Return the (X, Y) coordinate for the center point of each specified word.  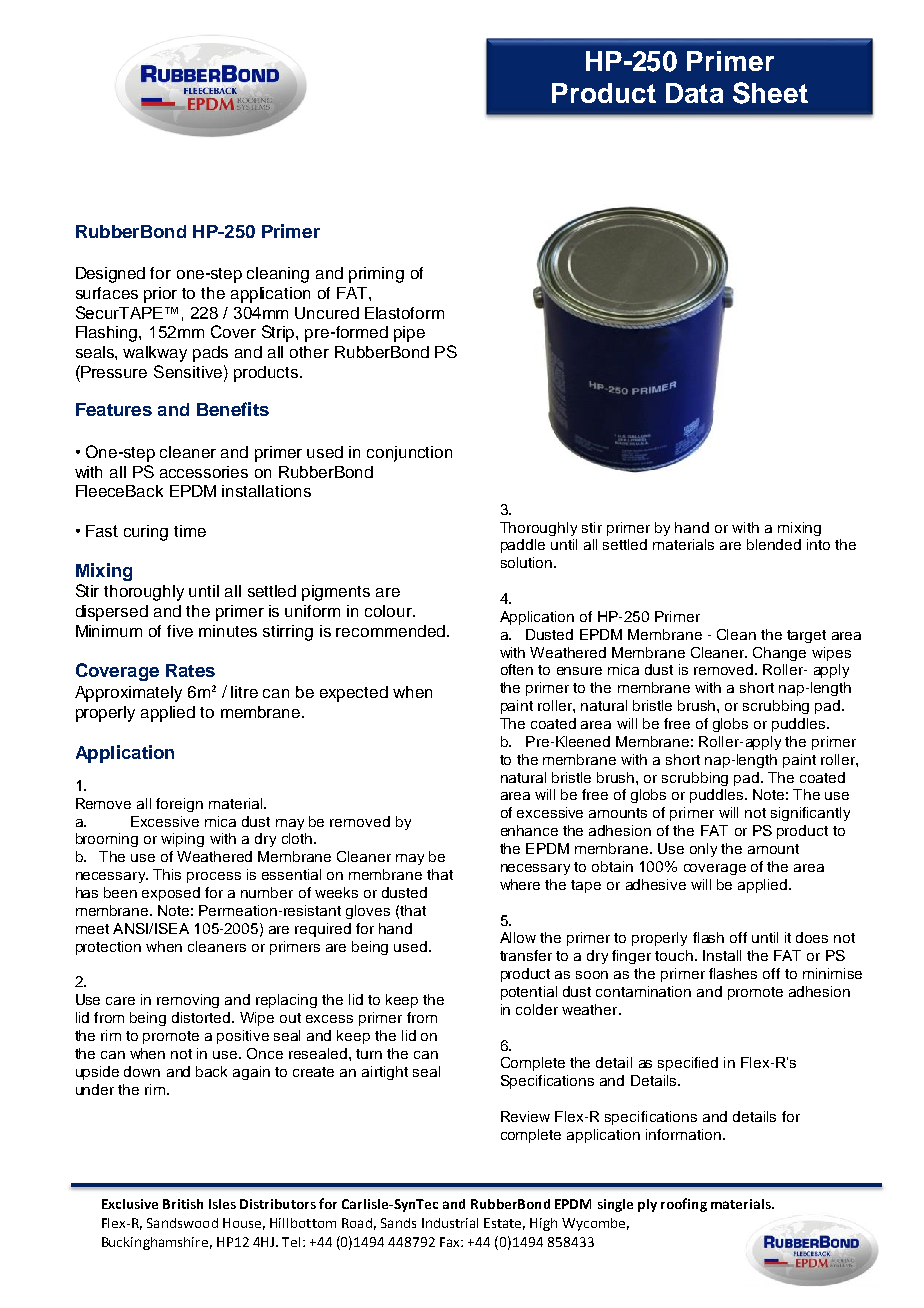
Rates (190, 670)
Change (779, 654)
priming (376, 275)
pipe (409, 334)
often (517, 669)
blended (774, 544)
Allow (518, 937)
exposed (171, 894)
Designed (110, 275)
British (183, 1204)
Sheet (770, 93)
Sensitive (188, 371)
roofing (684, 1205)
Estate (504, 1224)
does (812, 937)
